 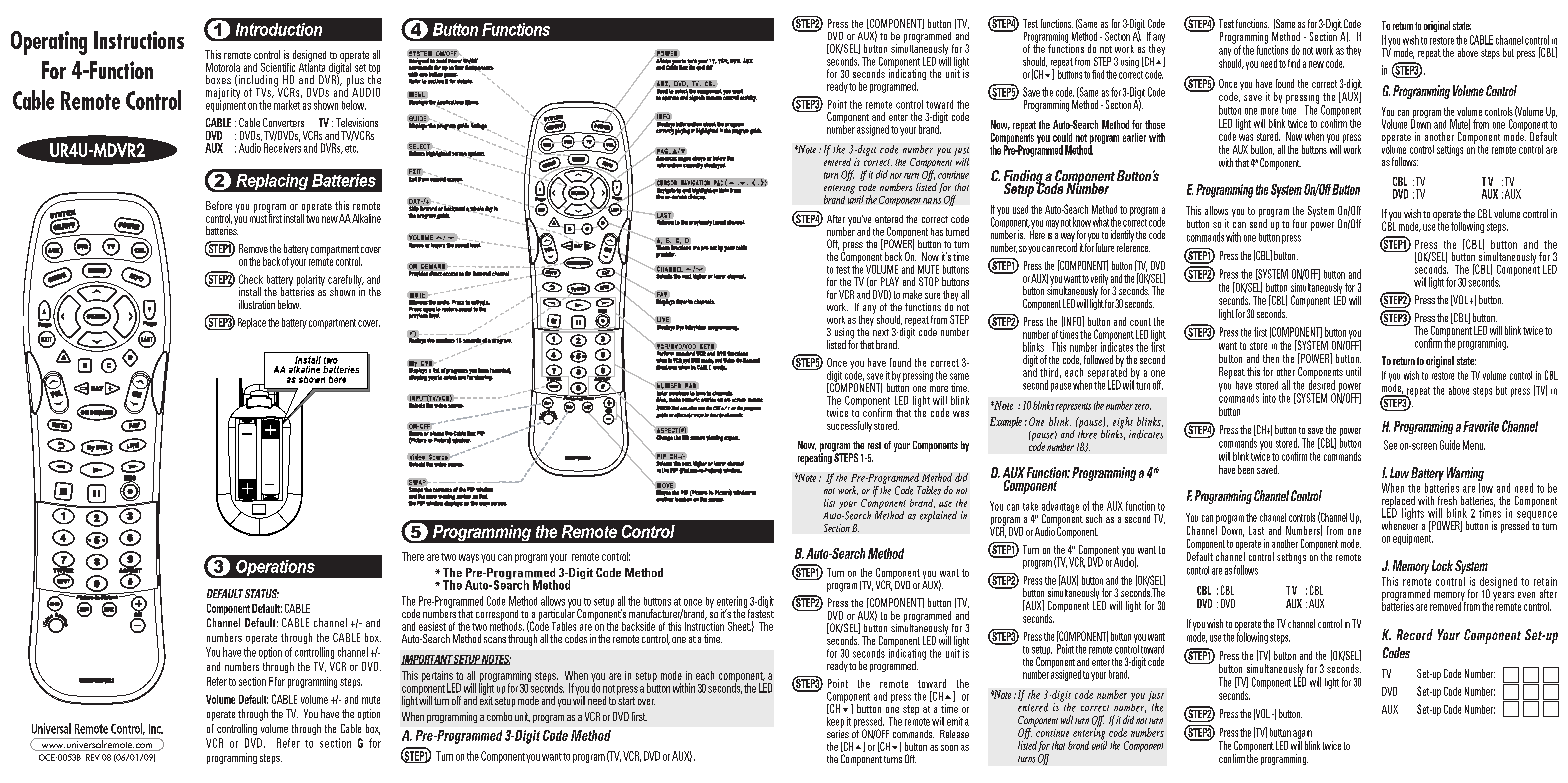 I want to click on could, so click(x=1062, y=137).
